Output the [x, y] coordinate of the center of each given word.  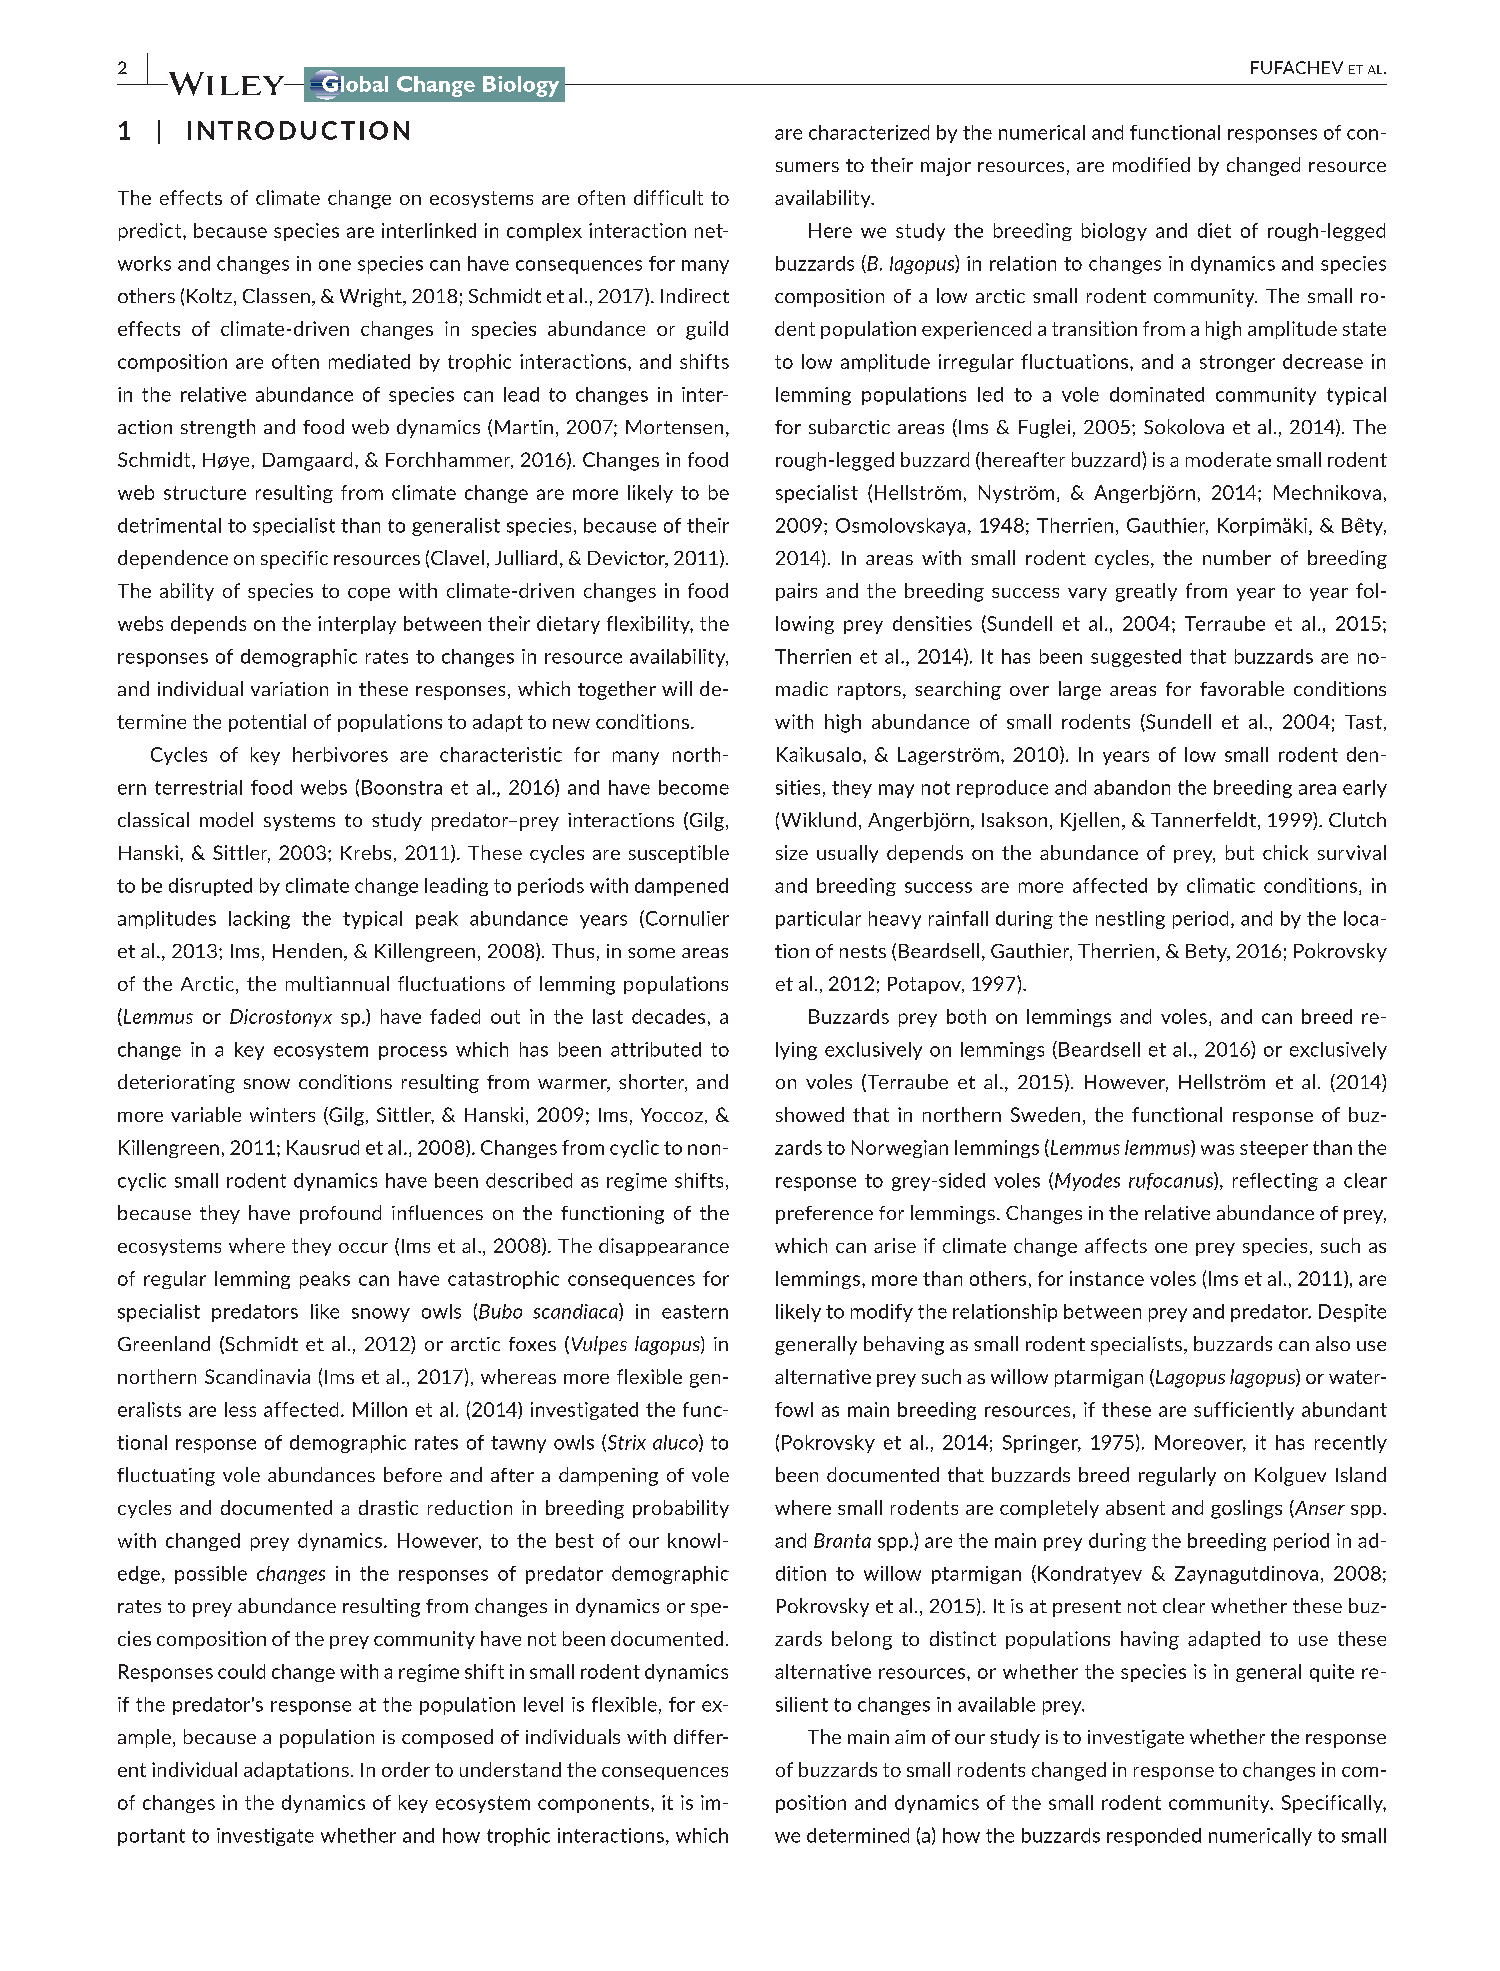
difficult [668, 197]
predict [151, 232]
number [1237, 557]
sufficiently [1244, 1411]
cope [369, 594]
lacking [259, 920]
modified [1151, 164]
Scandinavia [257, 1376]
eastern [695, 1312]
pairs [796, 592]
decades [668, 1016]
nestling [1130, 920]
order [406, 1769]
